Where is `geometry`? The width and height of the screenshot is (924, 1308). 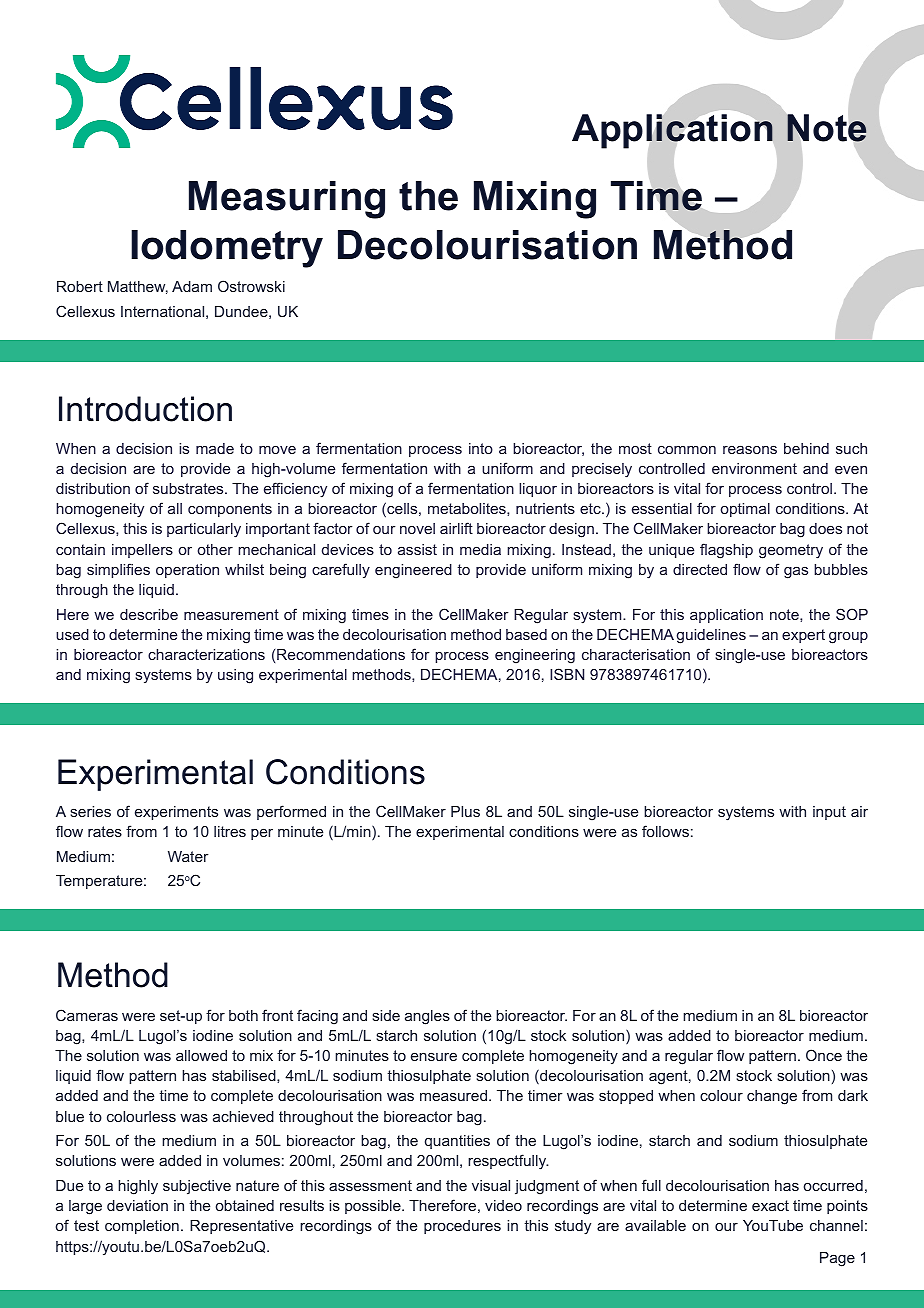 geometry is located at coordinates (791, 551).
